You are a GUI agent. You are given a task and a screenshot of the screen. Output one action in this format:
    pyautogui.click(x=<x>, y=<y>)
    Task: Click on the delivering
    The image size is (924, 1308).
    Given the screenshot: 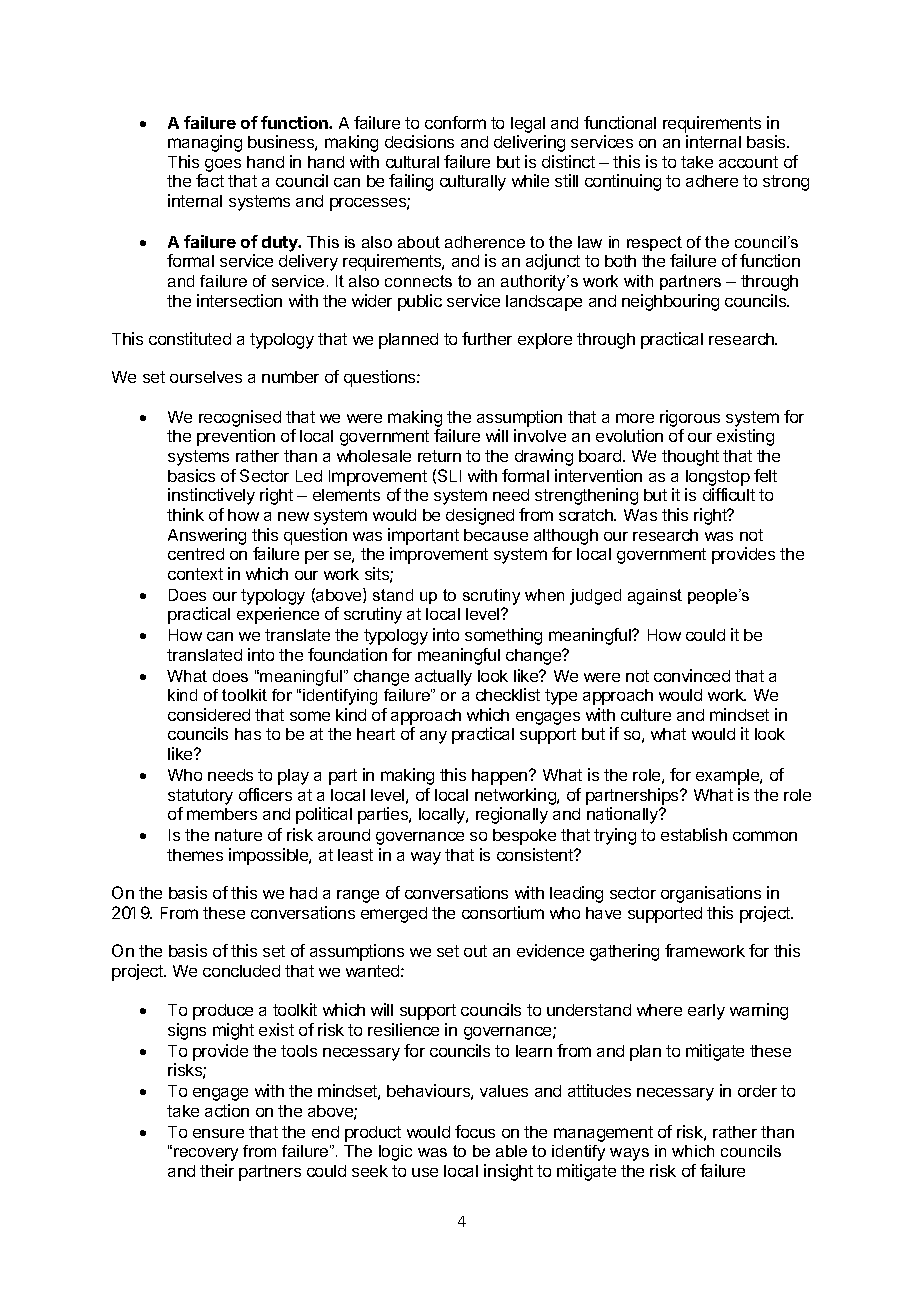 What is the action you would take?
    pyautogui.click(x=529, y=143)
